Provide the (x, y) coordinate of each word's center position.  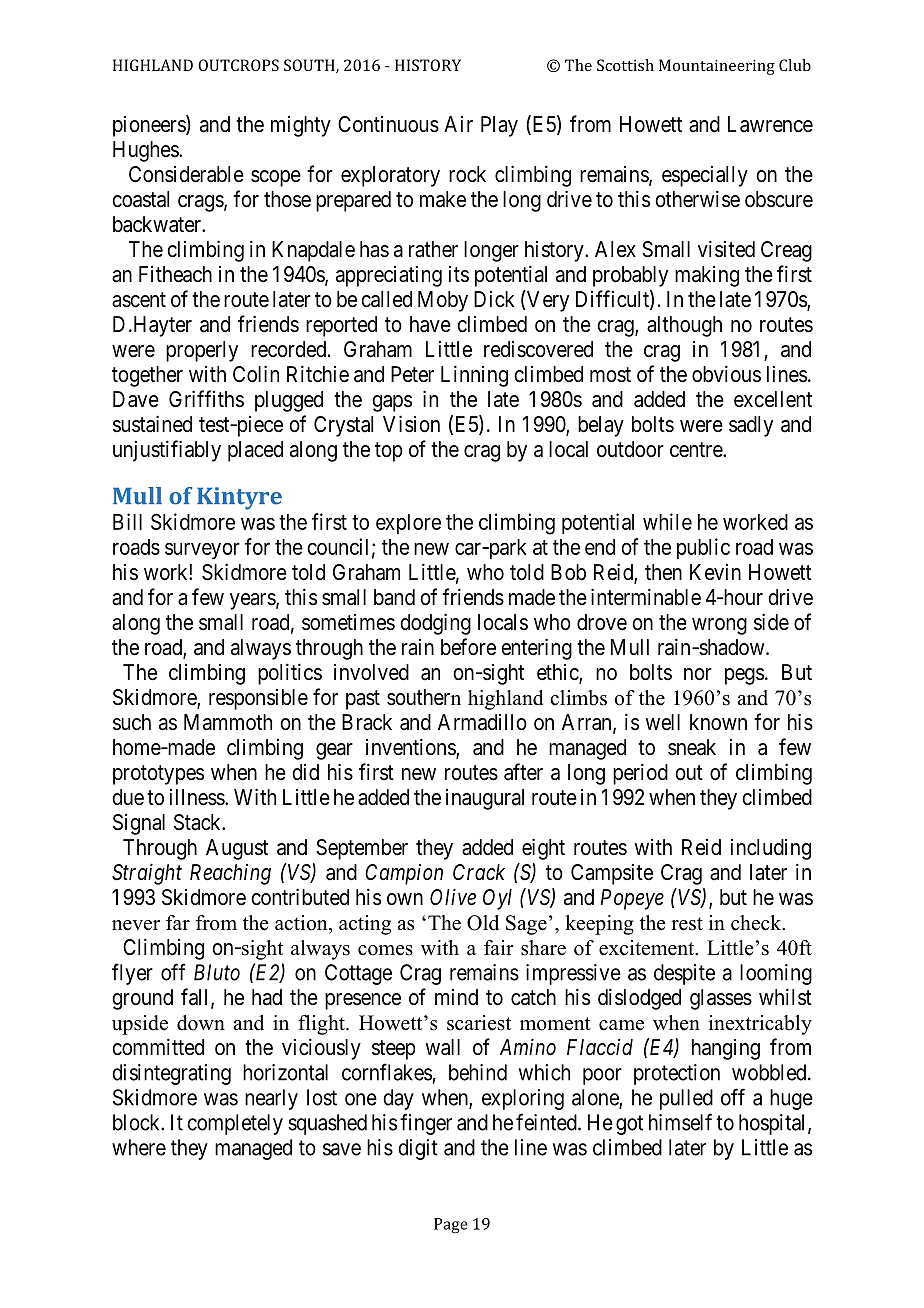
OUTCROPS (238, 65)
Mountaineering (717, 67)
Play (499, 126)
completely (235, 1124)
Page (451, 1225)
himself (680, 1122)
